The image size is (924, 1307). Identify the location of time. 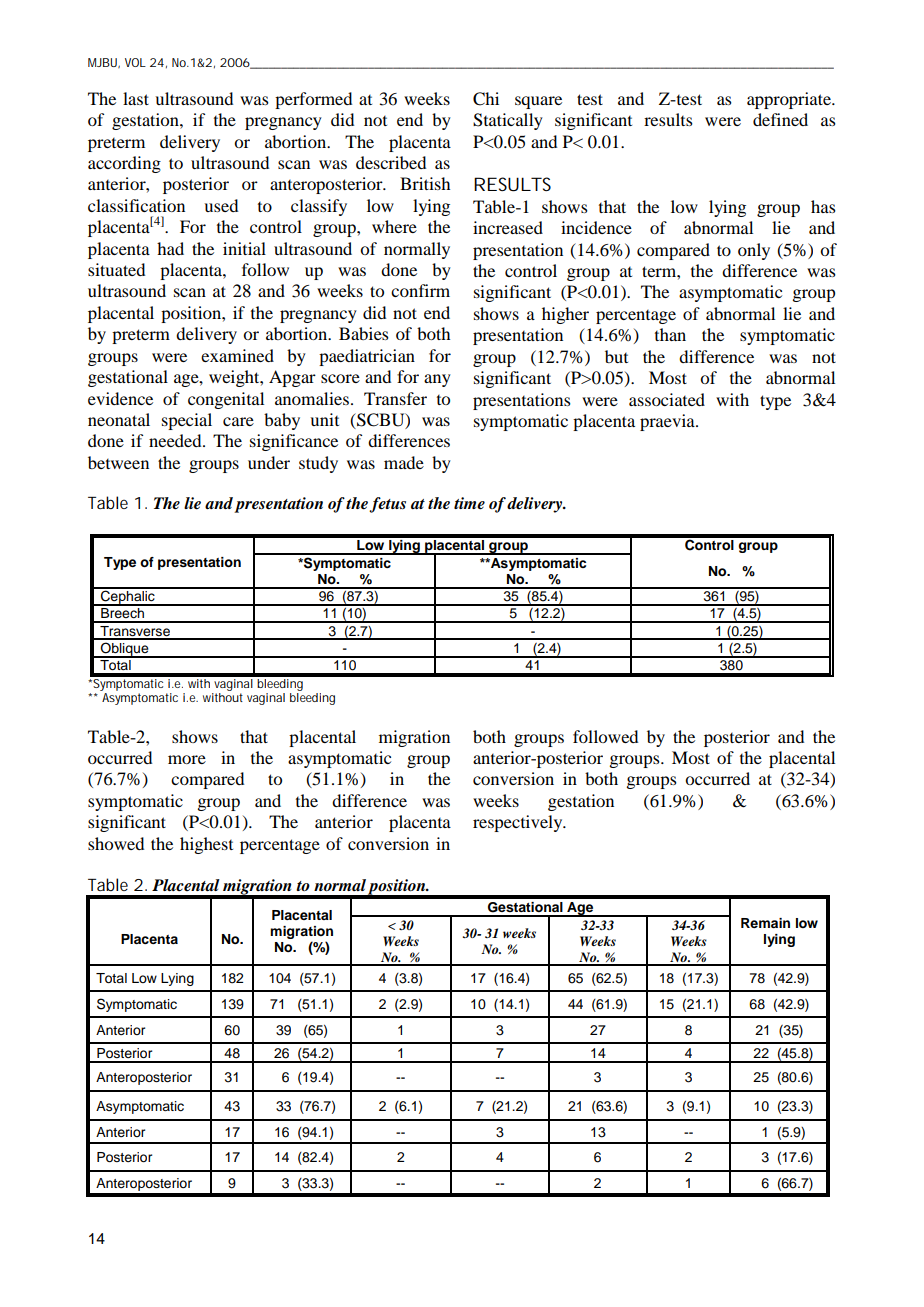
(469, 503).
